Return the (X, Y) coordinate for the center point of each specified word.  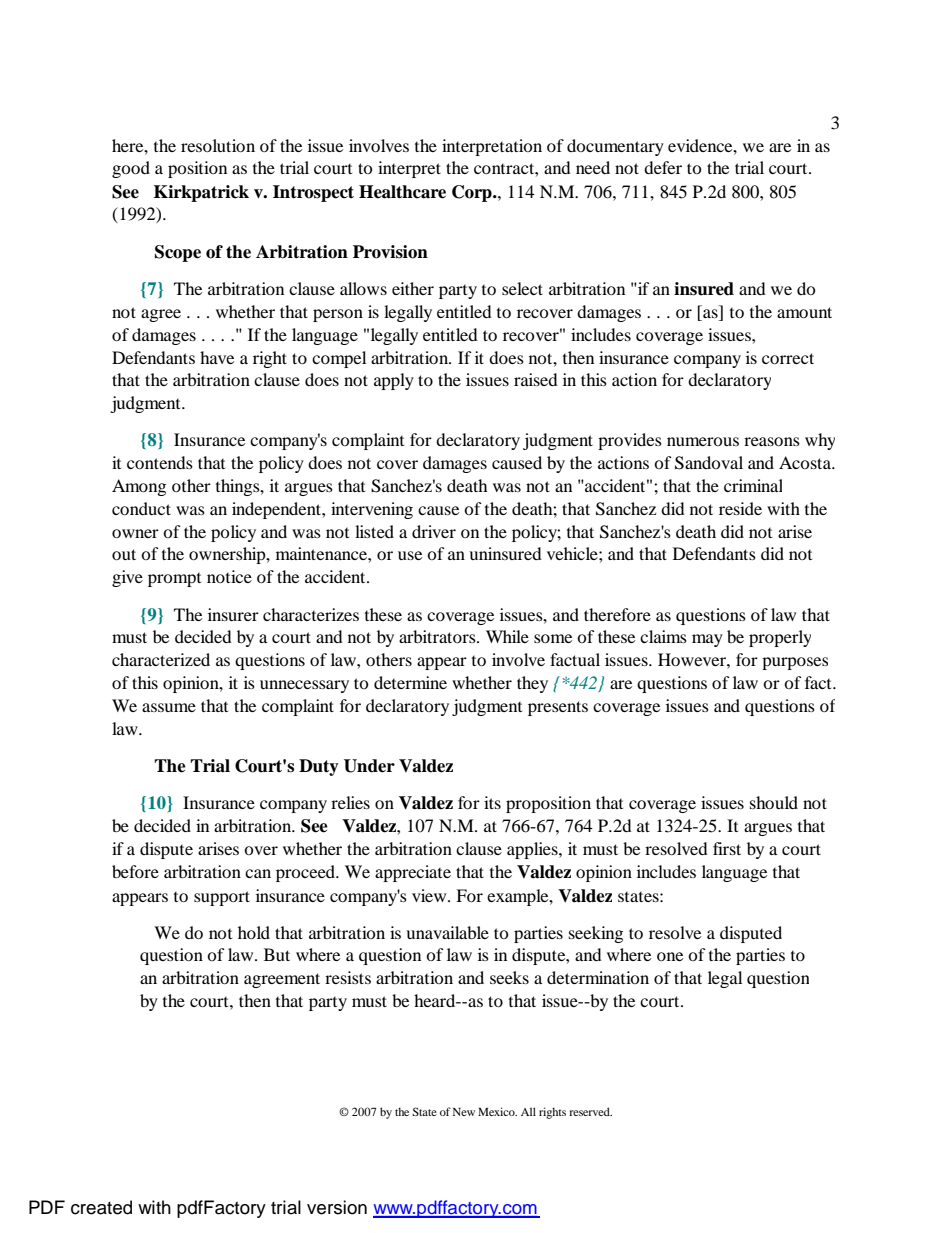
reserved (590, 1111)
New (464, 1112)
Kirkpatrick (201, 193)
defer (663, 167)
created (101, 1207)
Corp (473, 193)
